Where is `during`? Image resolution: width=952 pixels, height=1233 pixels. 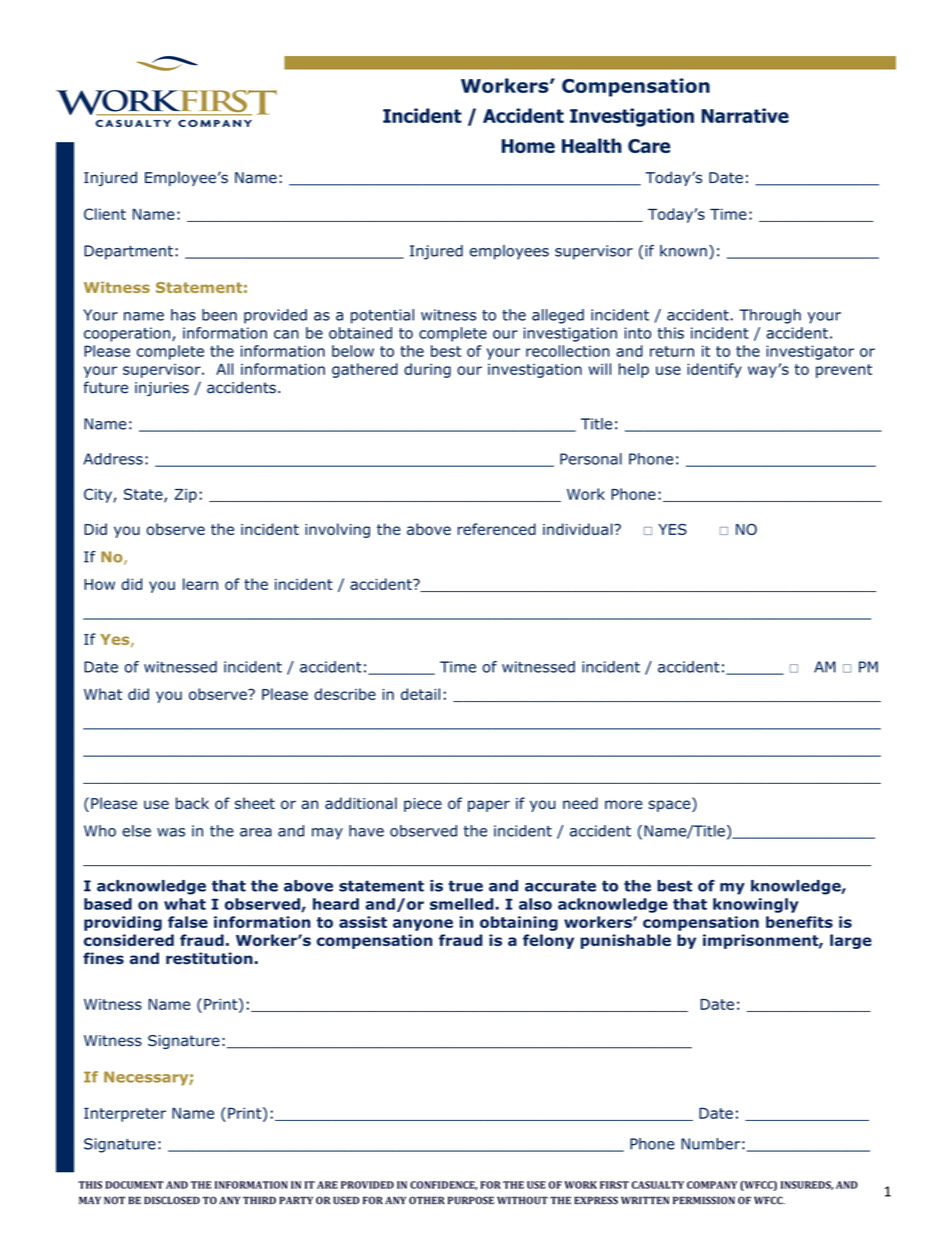
during is located at coordinates (427, 370).
